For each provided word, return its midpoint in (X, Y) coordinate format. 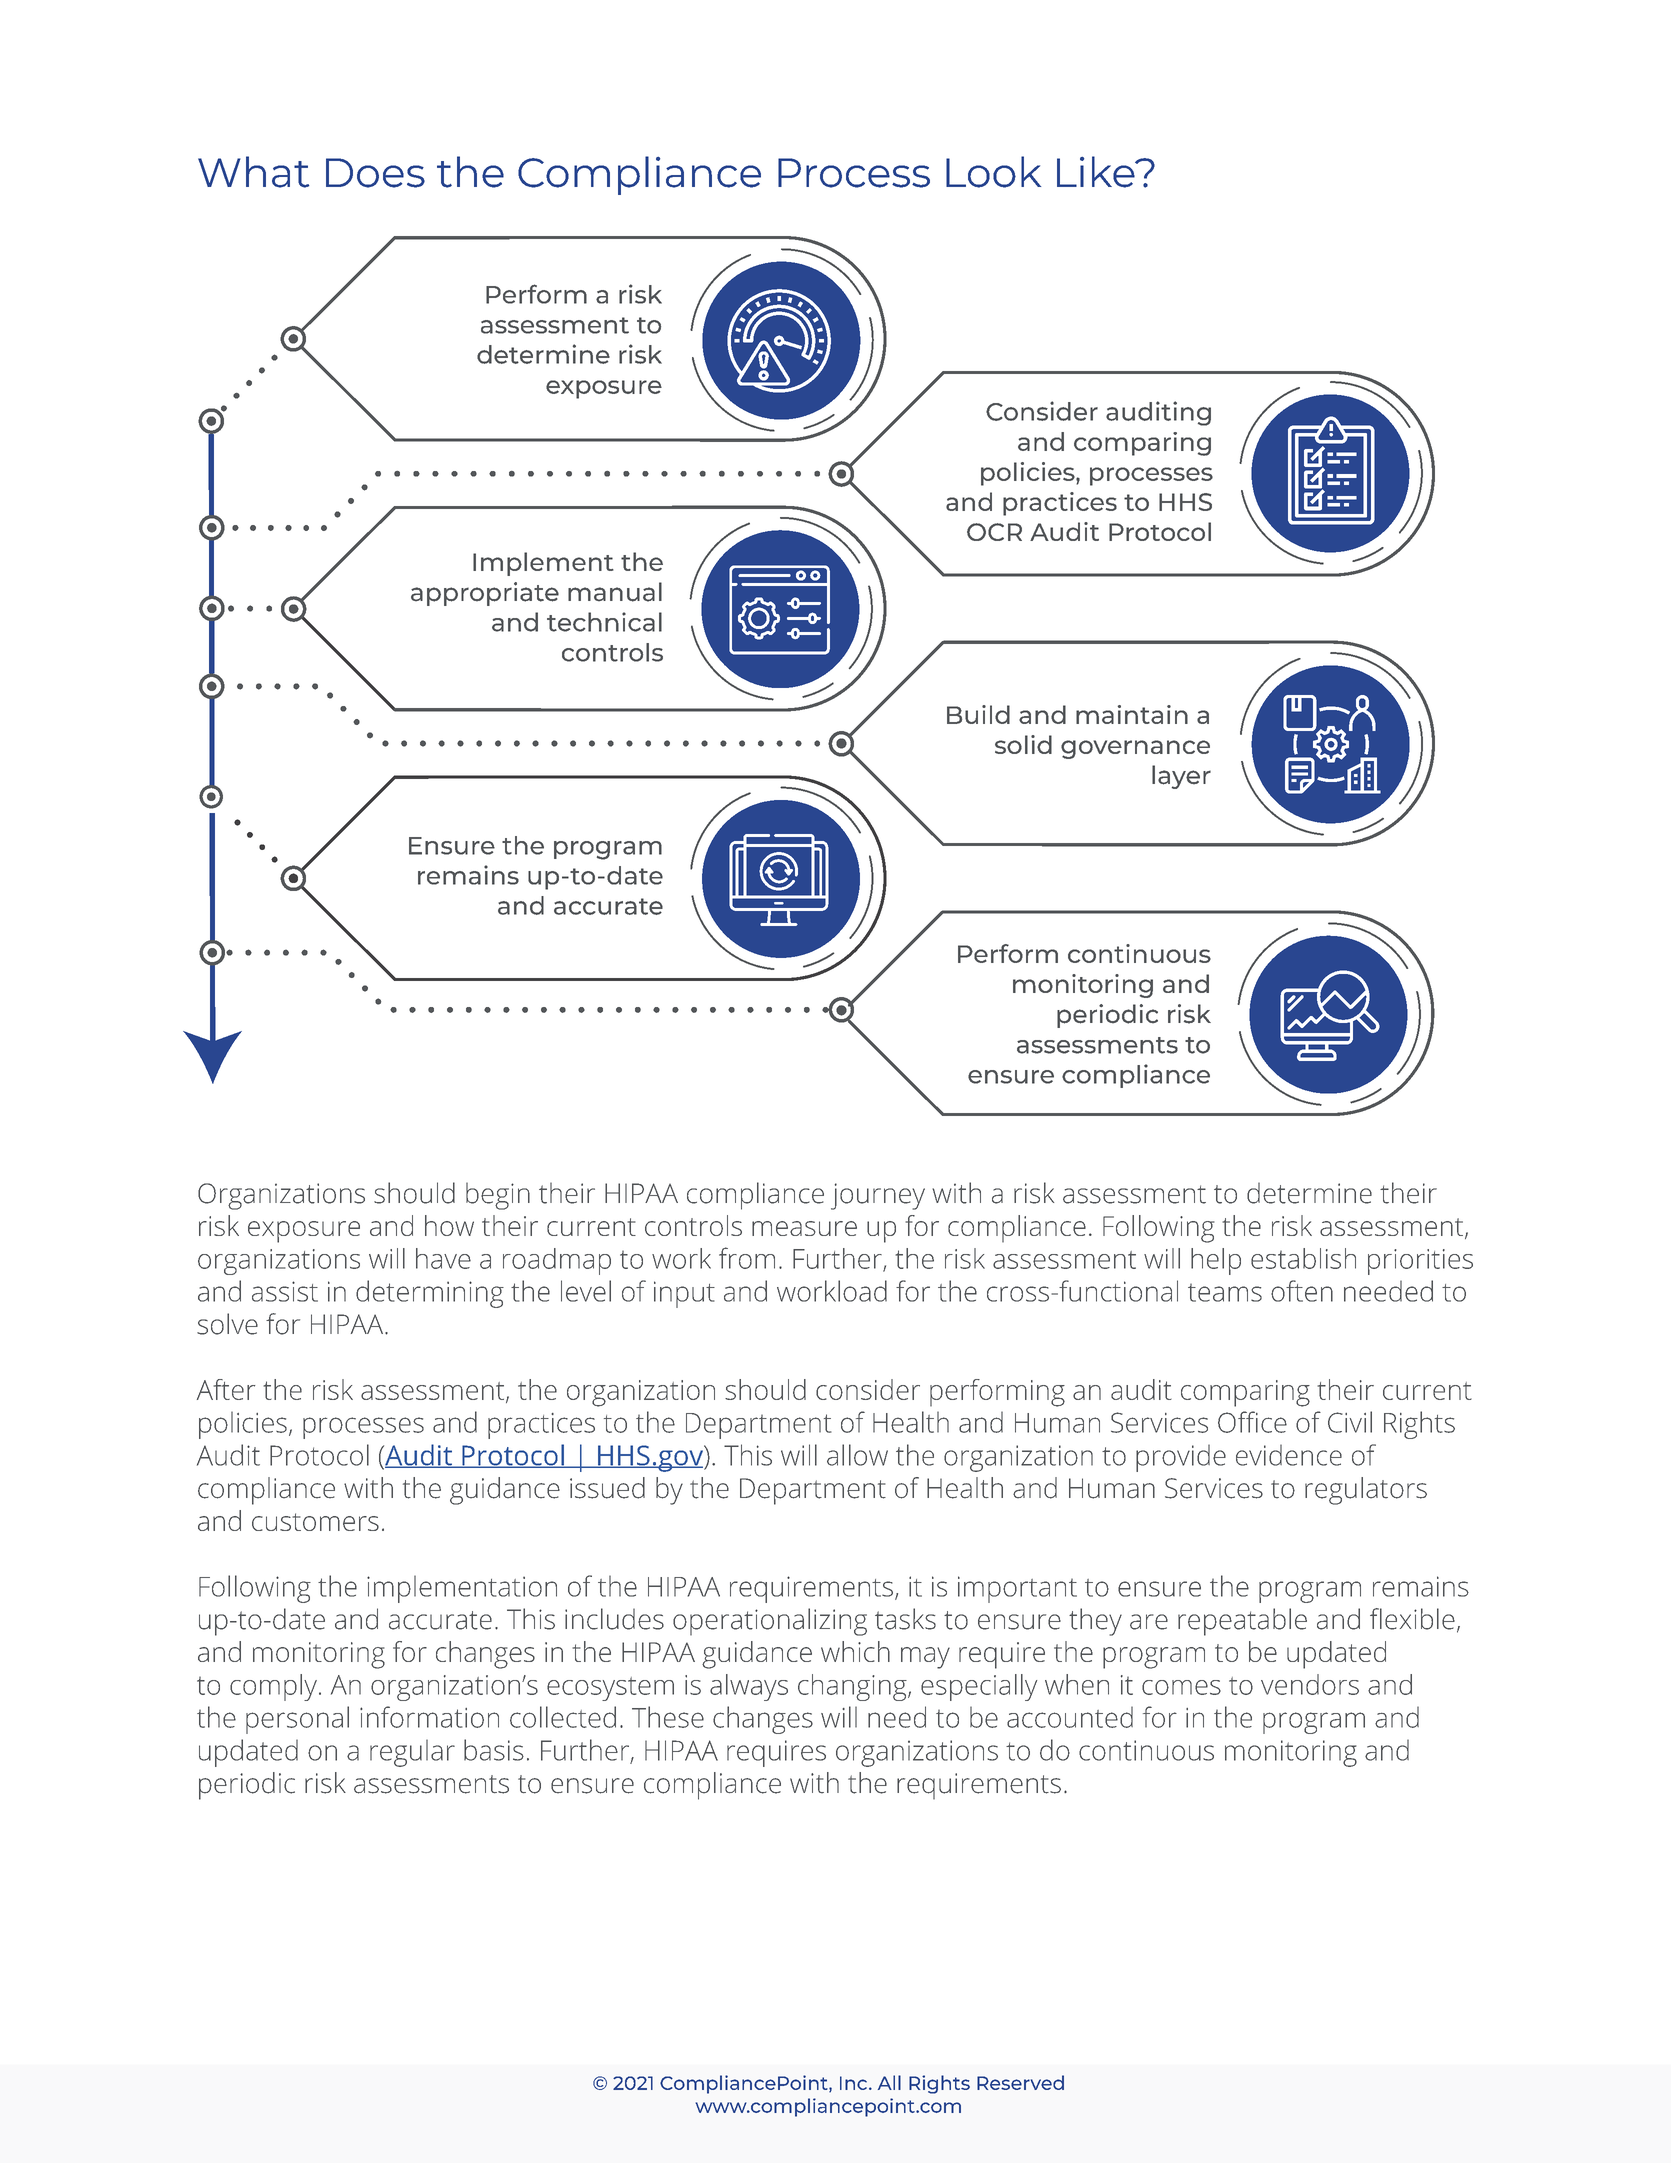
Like (1097, 172)
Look (993, 172)
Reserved (1020, 2082)
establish (1303, 1258)
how (449, 1225)
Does (375, 173)
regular (412, 1753)
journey (878, 1196)
